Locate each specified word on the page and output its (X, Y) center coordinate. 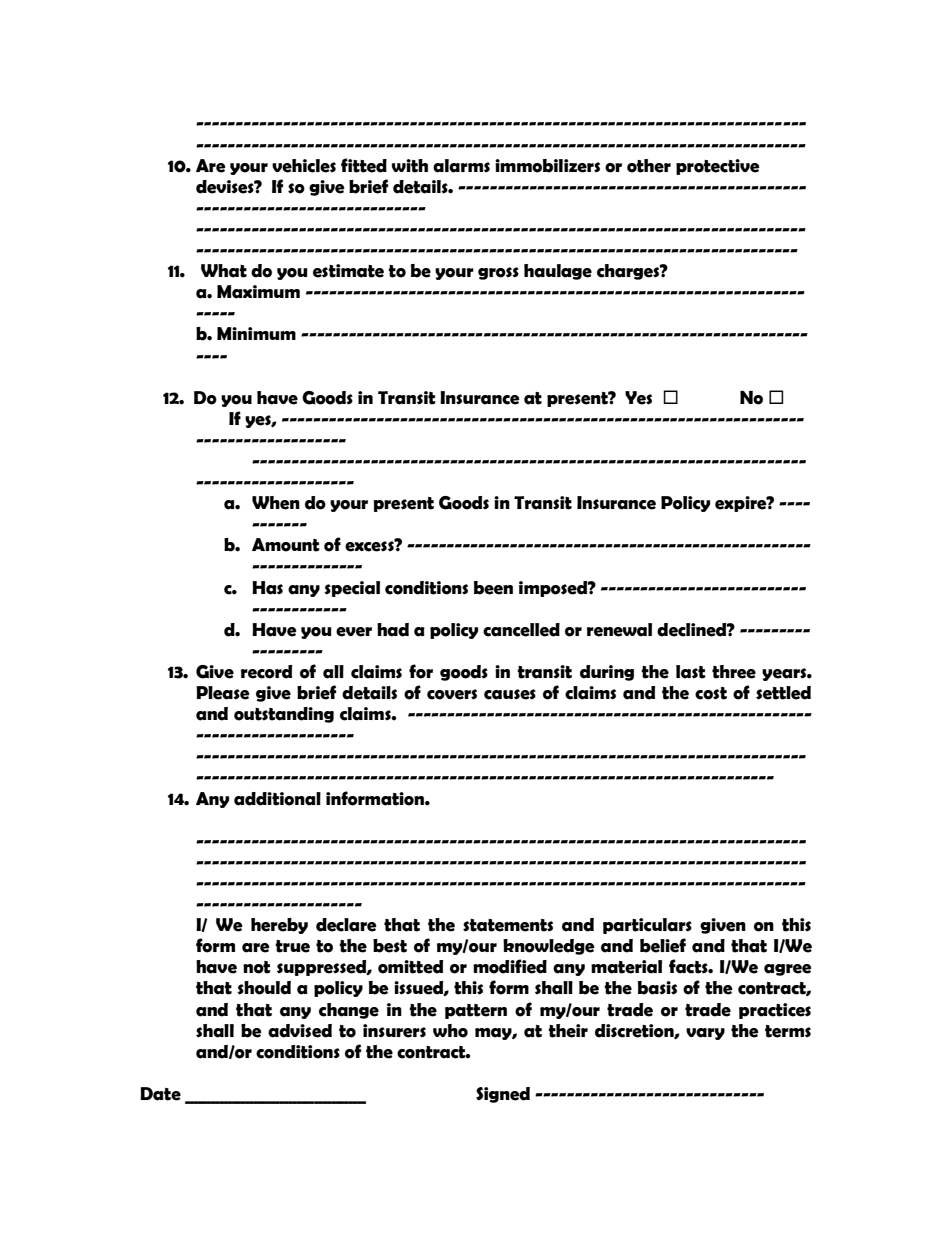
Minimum (256, 333)
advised (300, 1031)
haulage (558, 272)
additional (277, 799)
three (734, 672)
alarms (461, 166)
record (266, 672)
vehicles (304, 166)
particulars (647, 926)
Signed (503, 1095)
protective (718, 167)
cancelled (521, 630)
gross (498, 273)
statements (508, 925)
